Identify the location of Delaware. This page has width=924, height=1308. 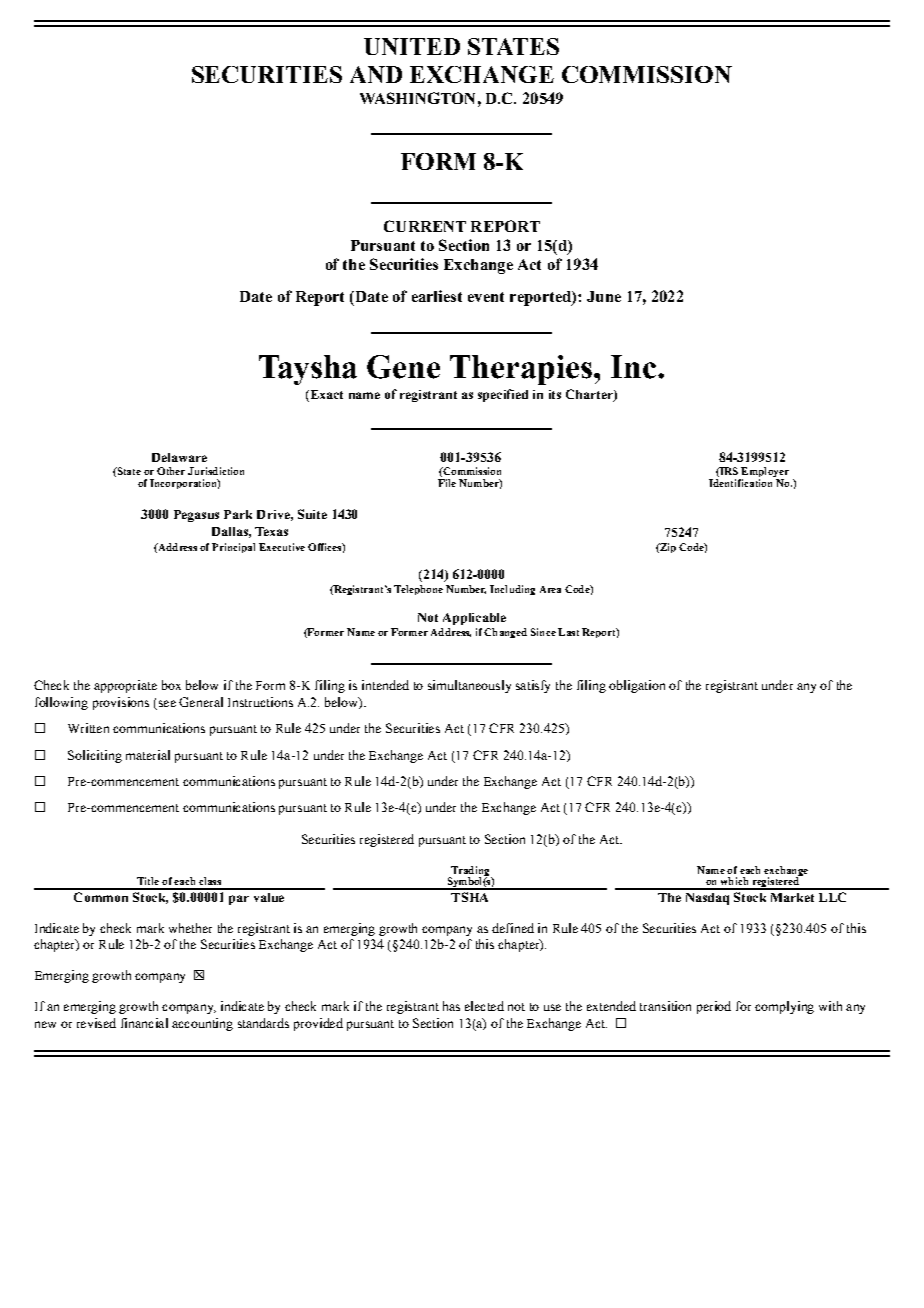
(179, 457).
